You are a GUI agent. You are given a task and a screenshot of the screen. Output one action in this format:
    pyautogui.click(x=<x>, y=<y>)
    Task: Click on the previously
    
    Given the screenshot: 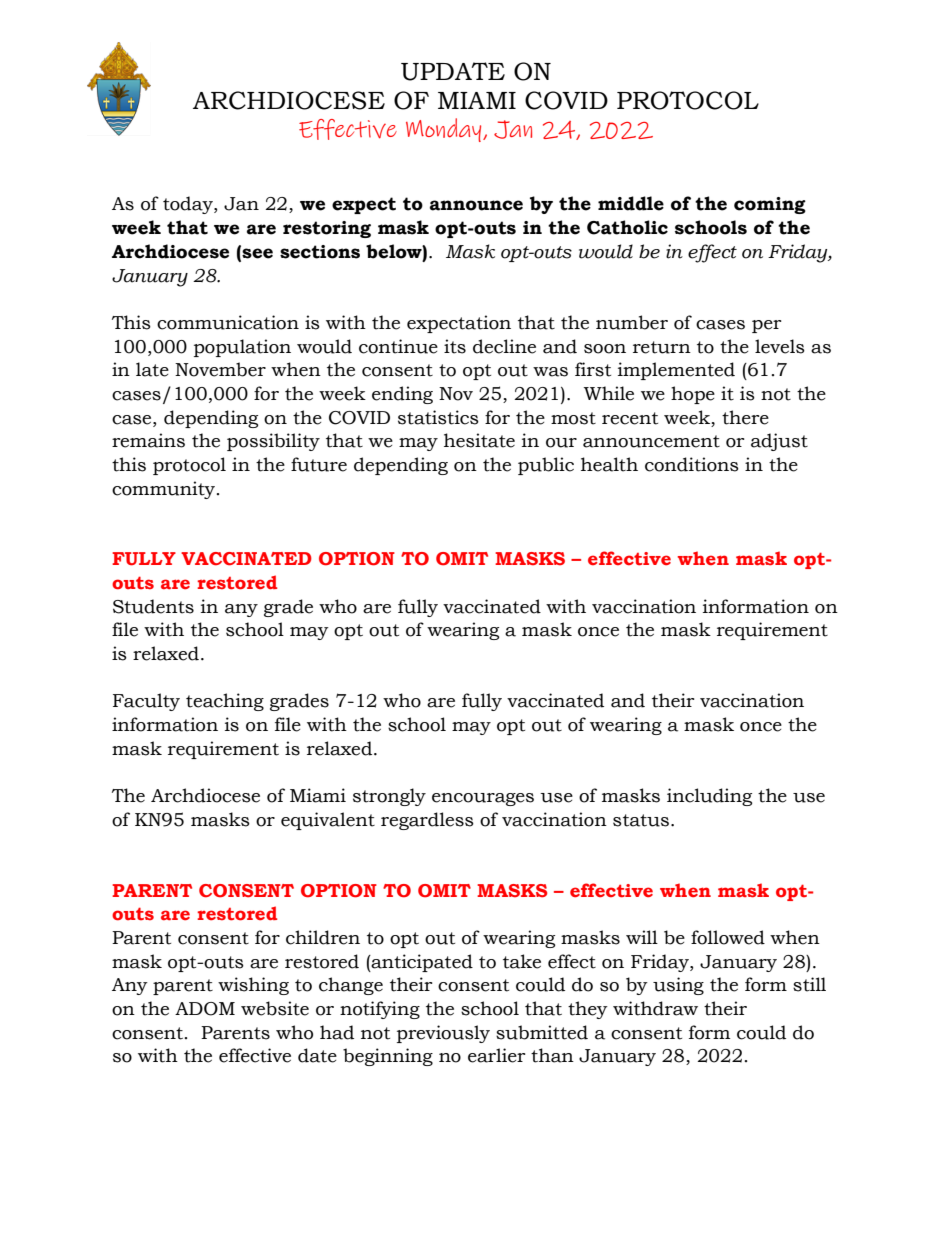 What is the action you would take?
    pyautogui.click(x=443, y=1034)
